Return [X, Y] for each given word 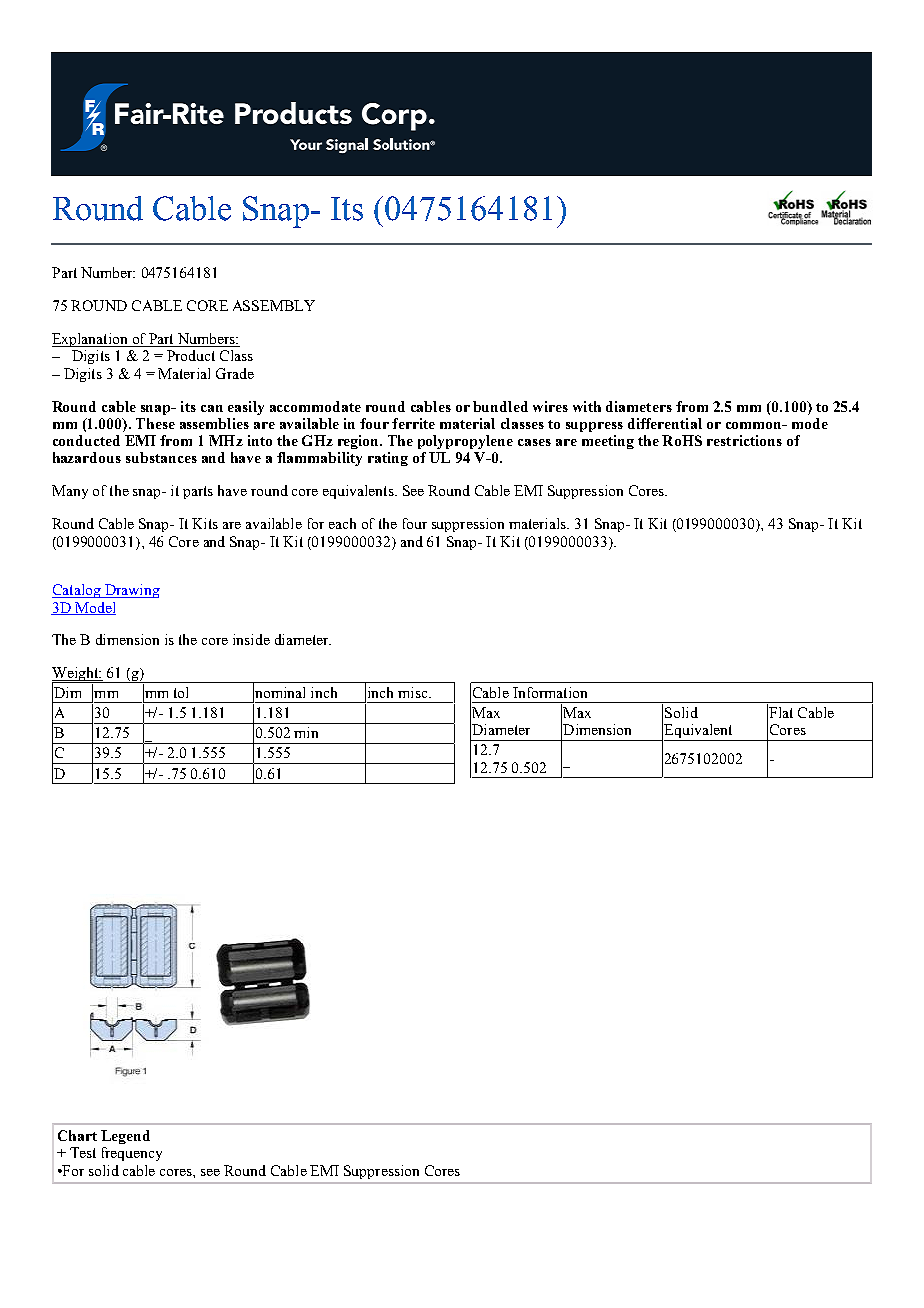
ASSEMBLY [274, 305]
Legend [125, 1137]
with [587, 406]
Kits [205, 523]
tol [181, 692]
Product [191, 355]
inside [251, 639]
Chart [77, 1135]
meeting [608, 442]
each [342, 523]
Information [550, 692]
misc [414, 692]
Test [83, 1152]
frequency [132, 1154]
